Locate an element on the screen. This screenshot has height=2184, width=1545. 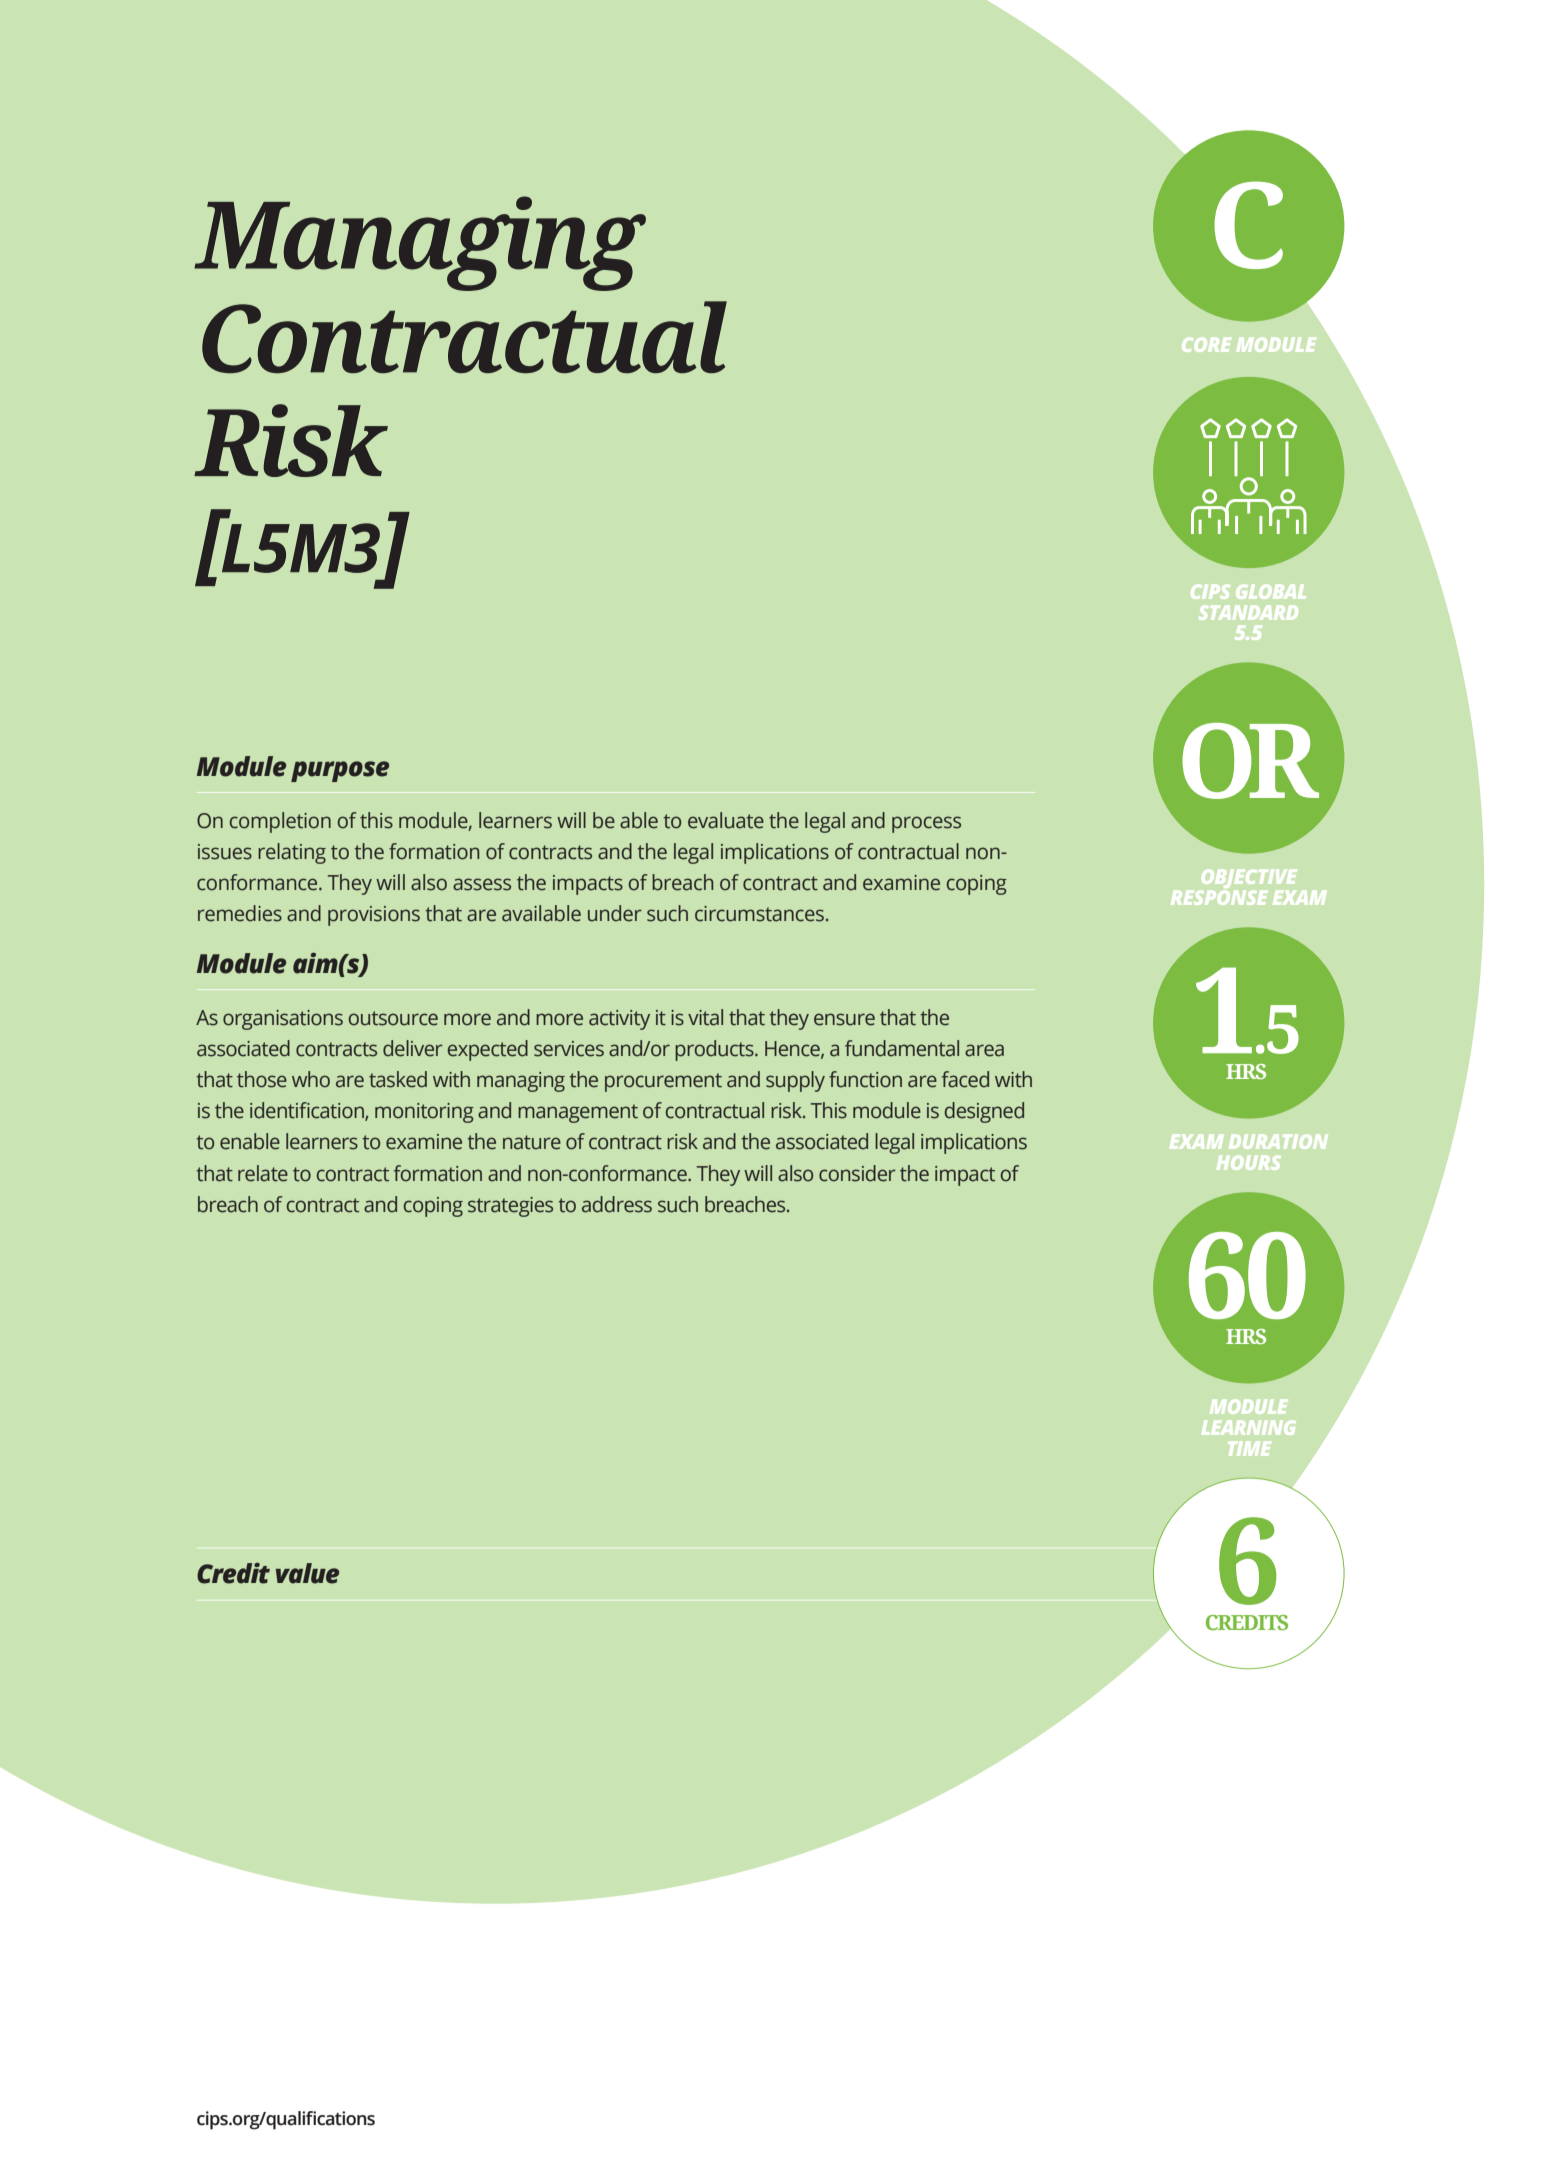
circumstances is located at coordinates (759, 914).
